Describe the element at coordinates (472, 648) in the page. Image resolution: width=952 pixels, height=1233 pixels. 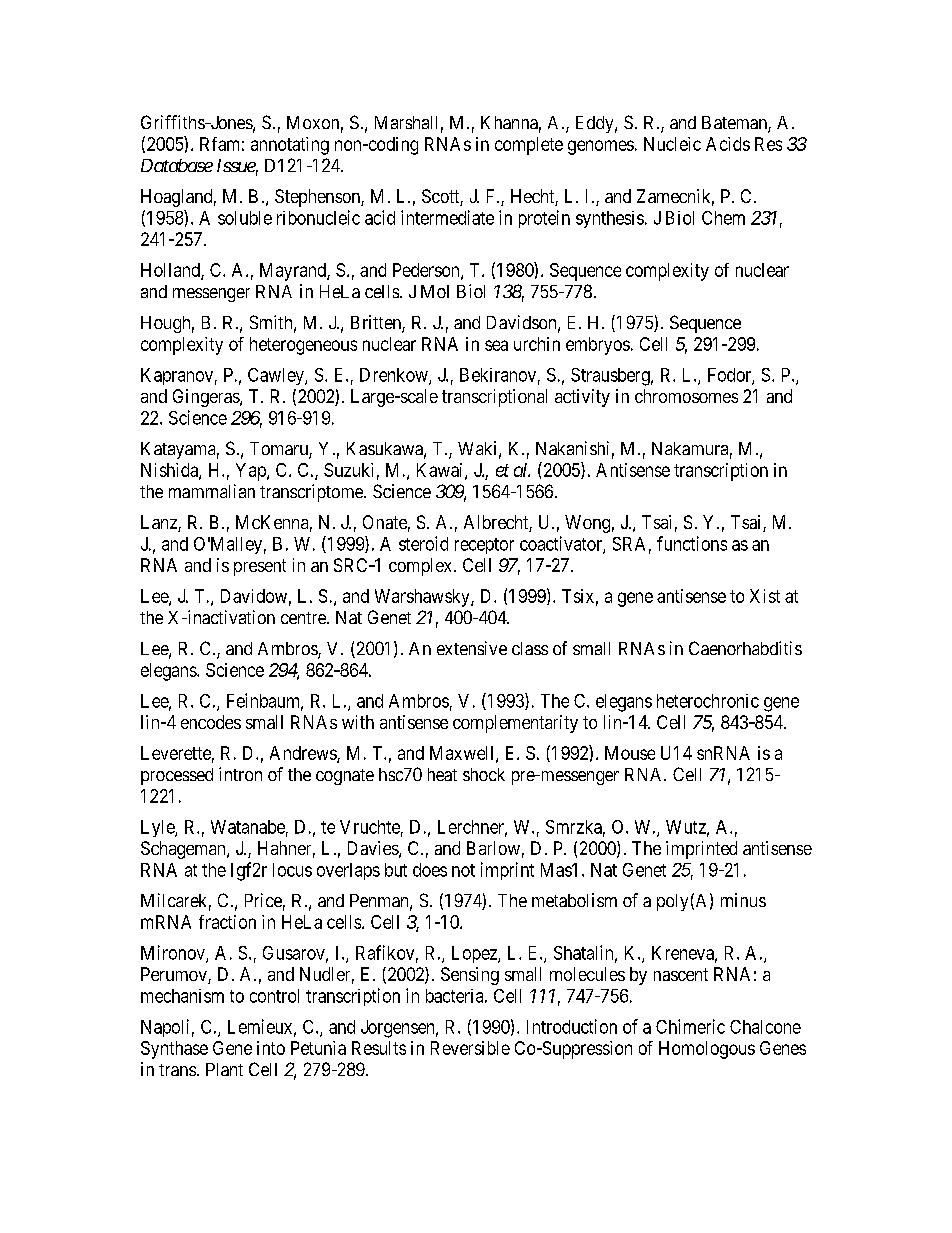
I see `extensive` at that location.
